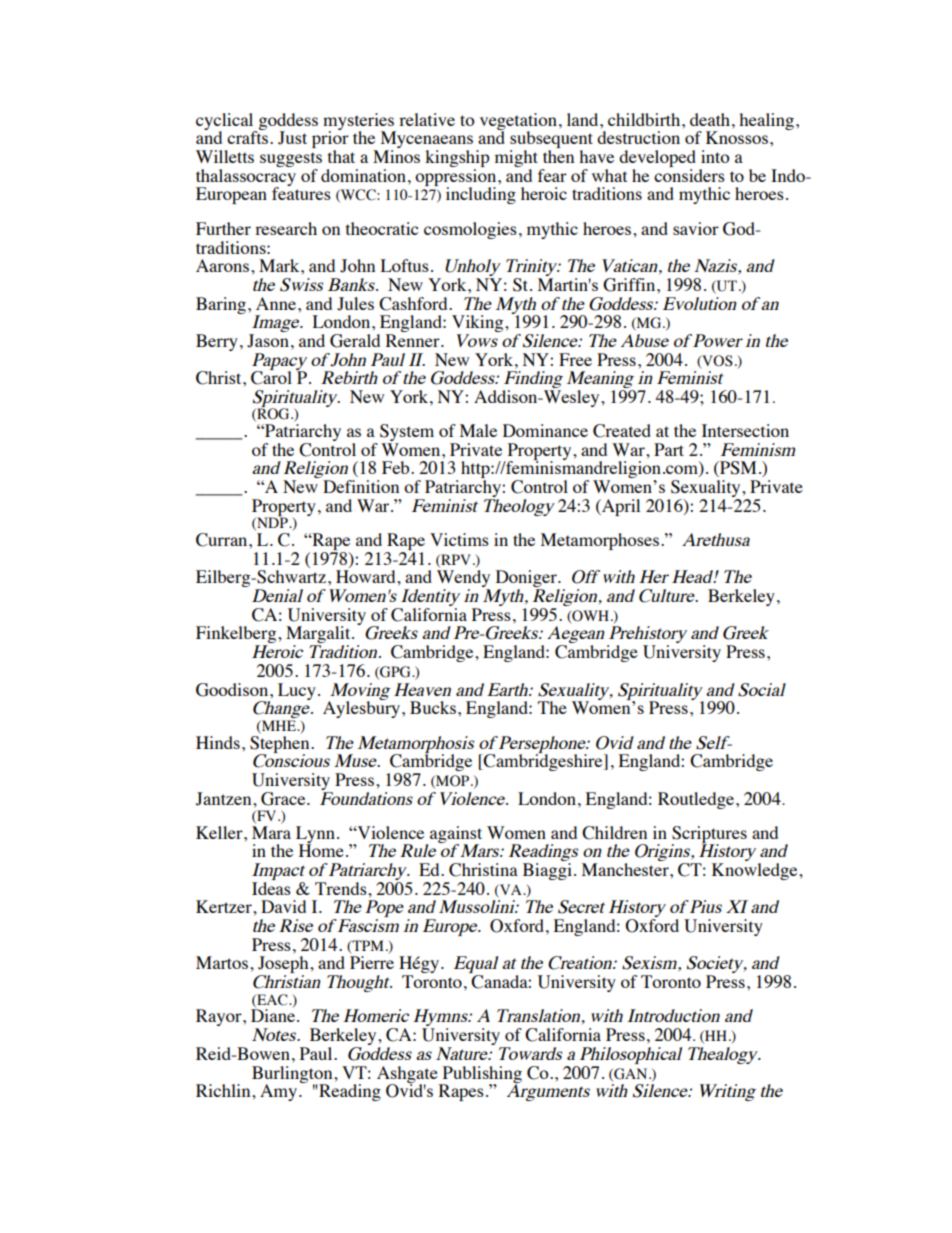 The image size is (952, 1233). I want to click on Margalit, so click(319, 636).
